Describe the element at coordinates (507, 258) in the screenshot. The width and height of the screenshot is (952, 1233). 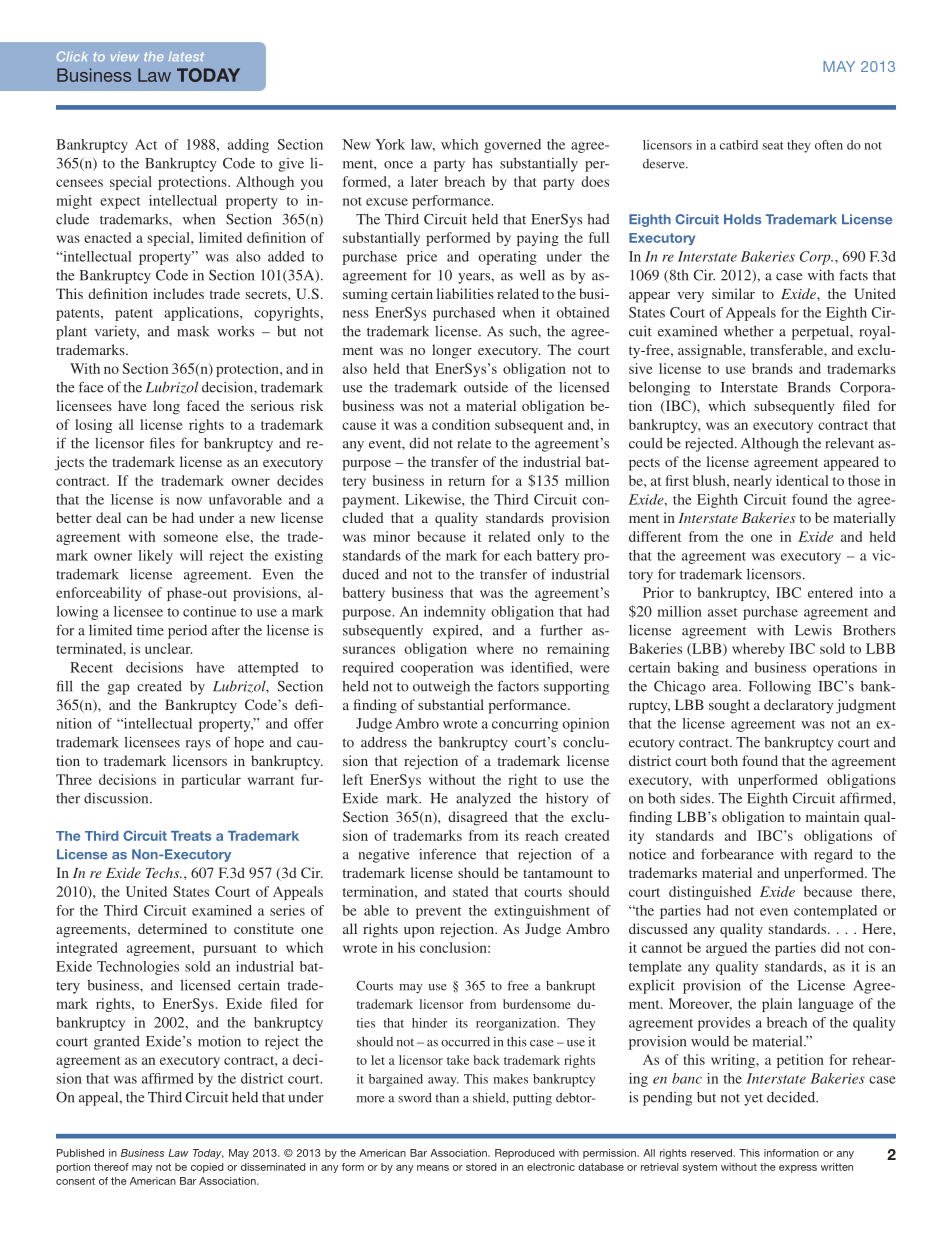
I see `operating` at that location.
